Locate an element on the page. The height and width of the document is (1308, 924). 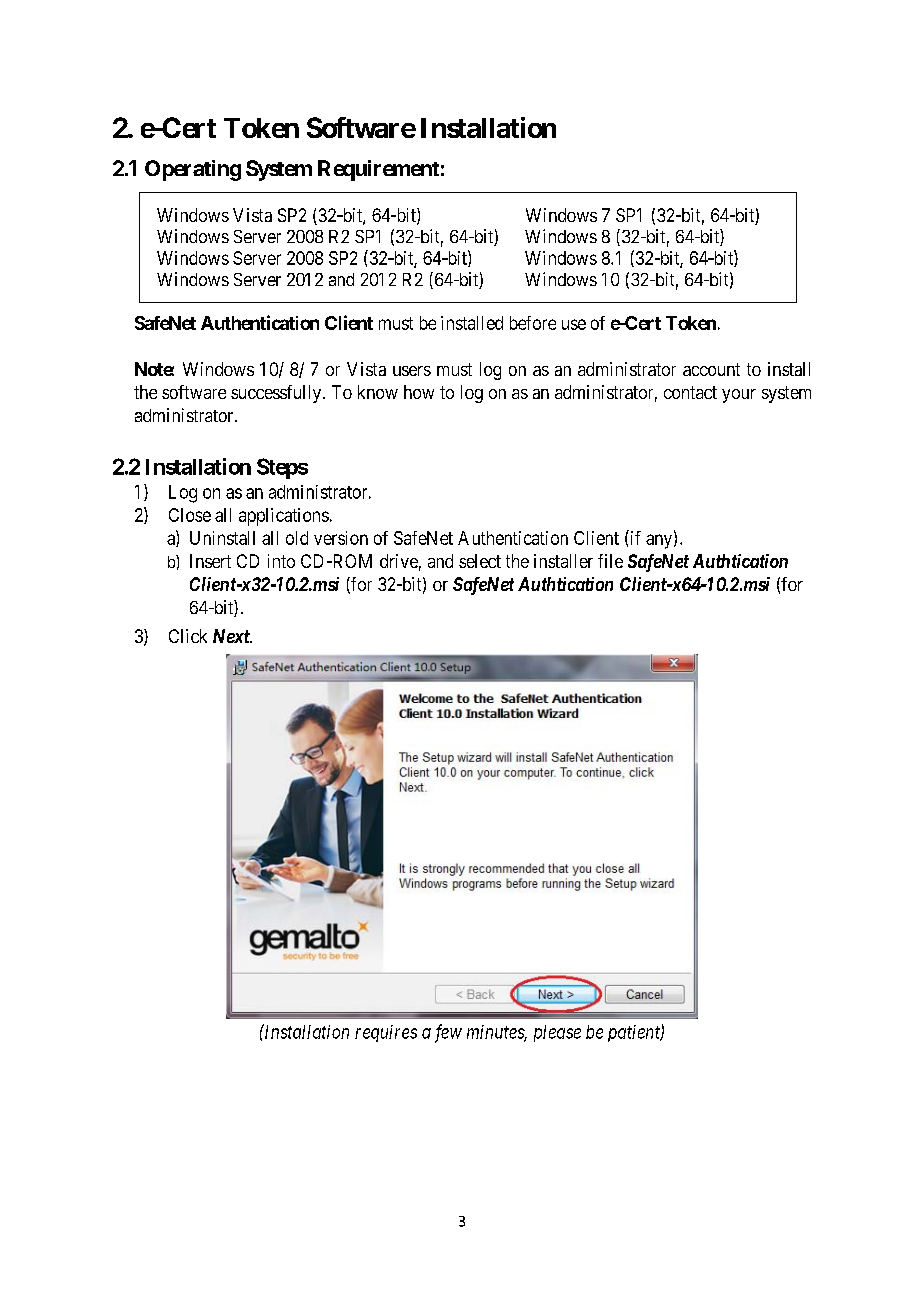
please is located at coordinates (557, 1033).
